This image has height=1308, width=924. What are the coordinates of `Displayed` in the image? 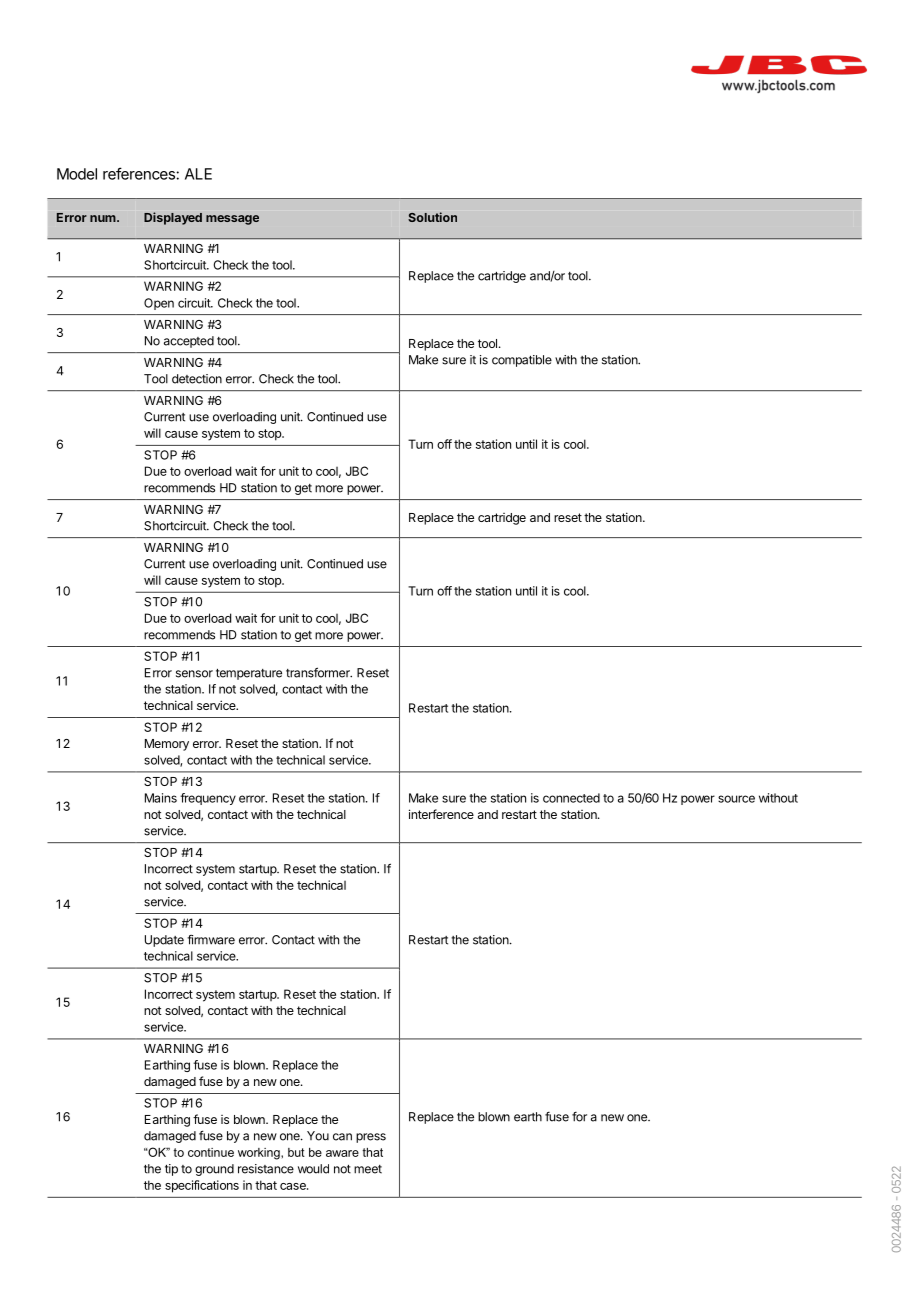 It's located at (173, 218).
